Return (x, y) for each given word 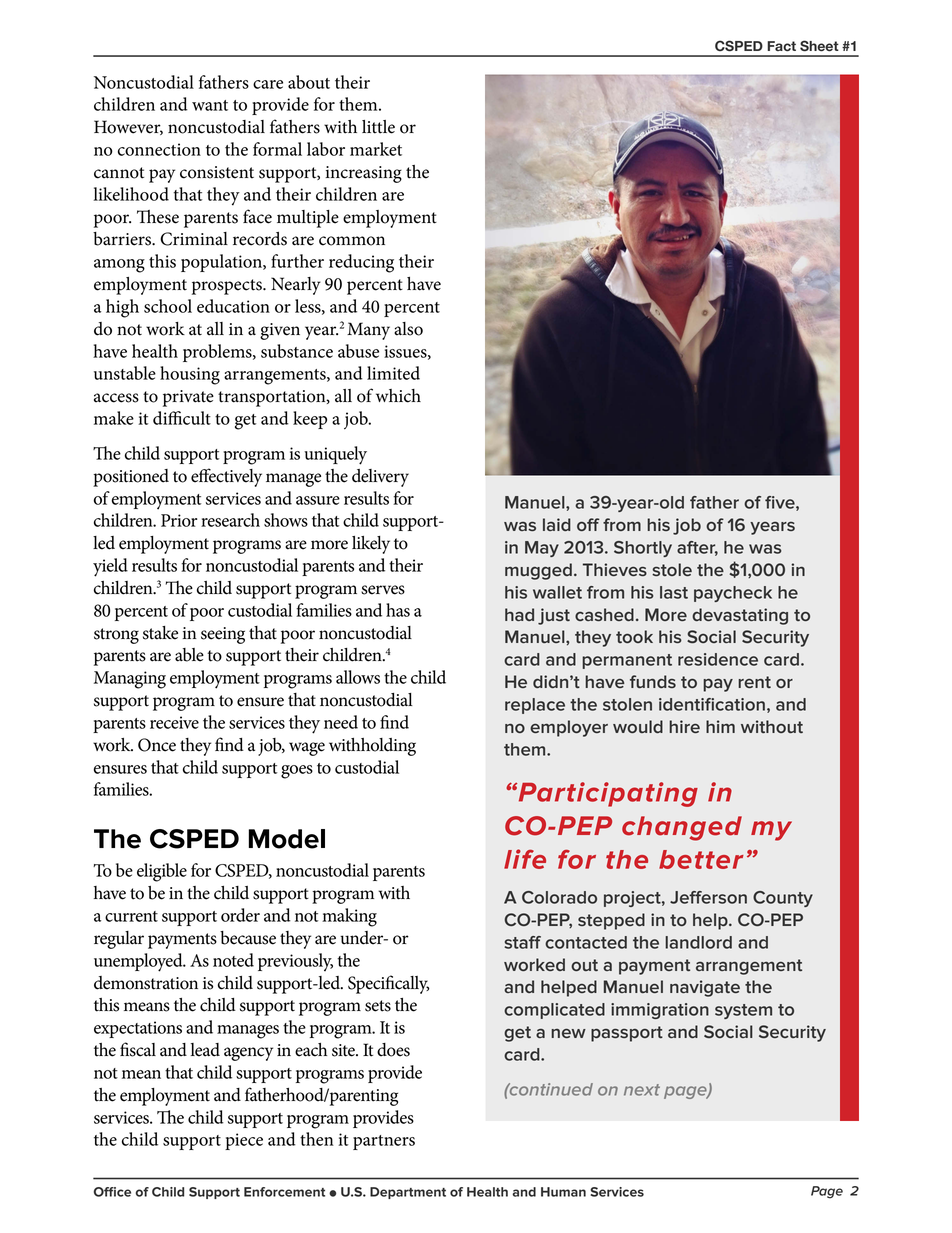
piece (244, 1141)
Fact (781, 46)
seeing (223, 635)
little (378, 127)
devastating (740, 616)
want (210, 105)
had (519, 614)
